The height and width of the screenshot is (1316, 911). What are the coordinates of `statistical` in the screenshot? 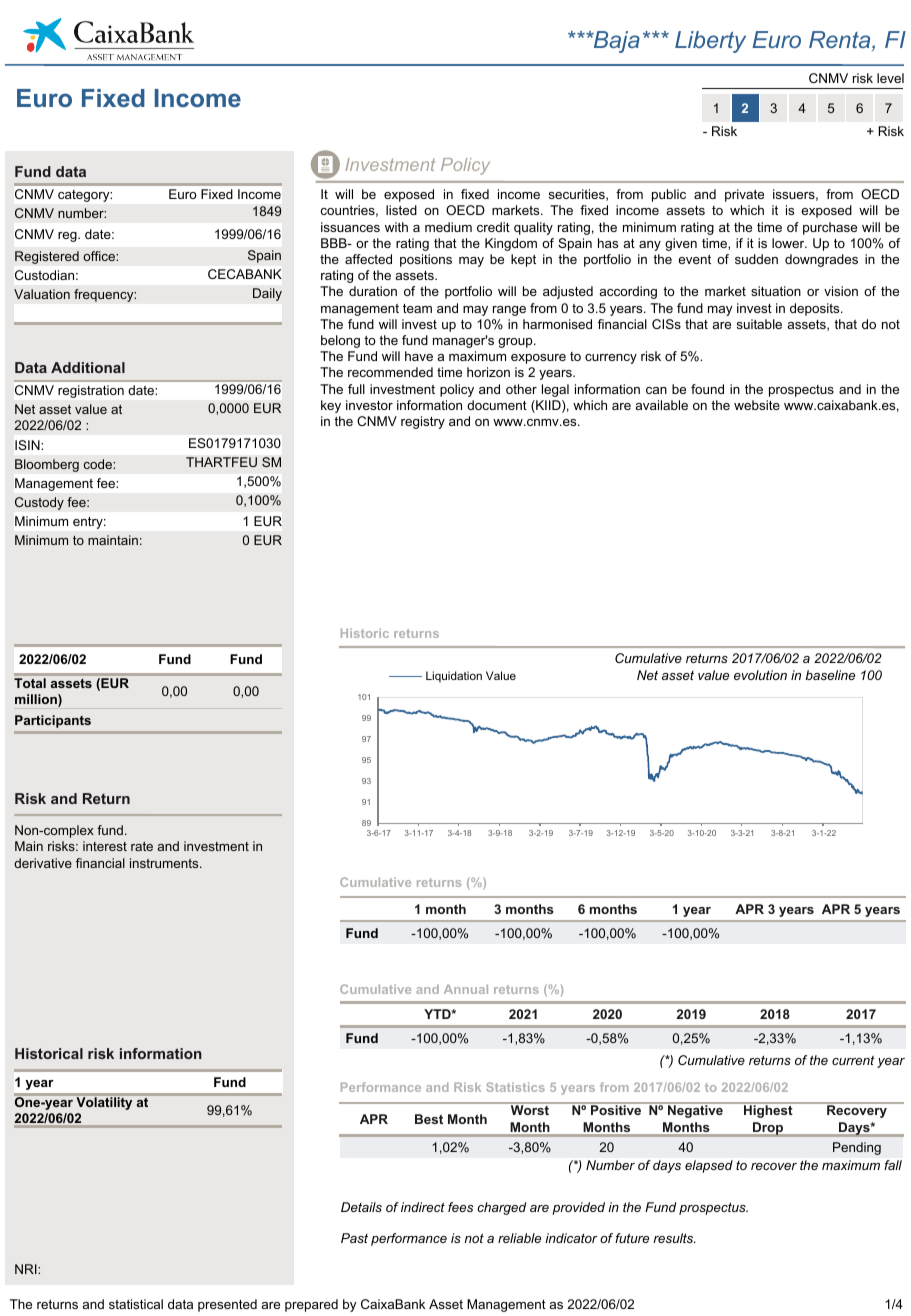 It's located at (136, 1304).
